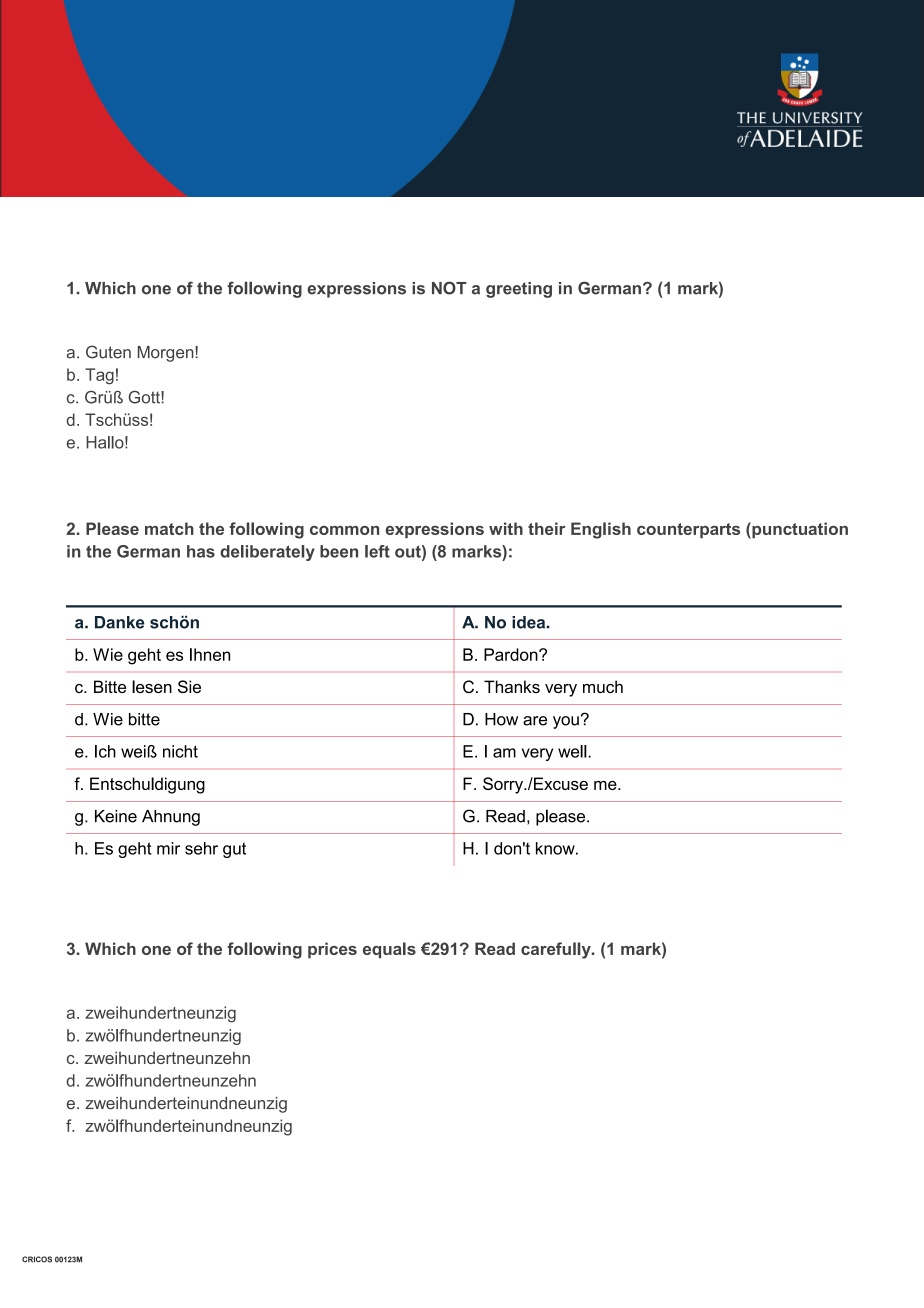  I want to click on you, so click(566, 722).
